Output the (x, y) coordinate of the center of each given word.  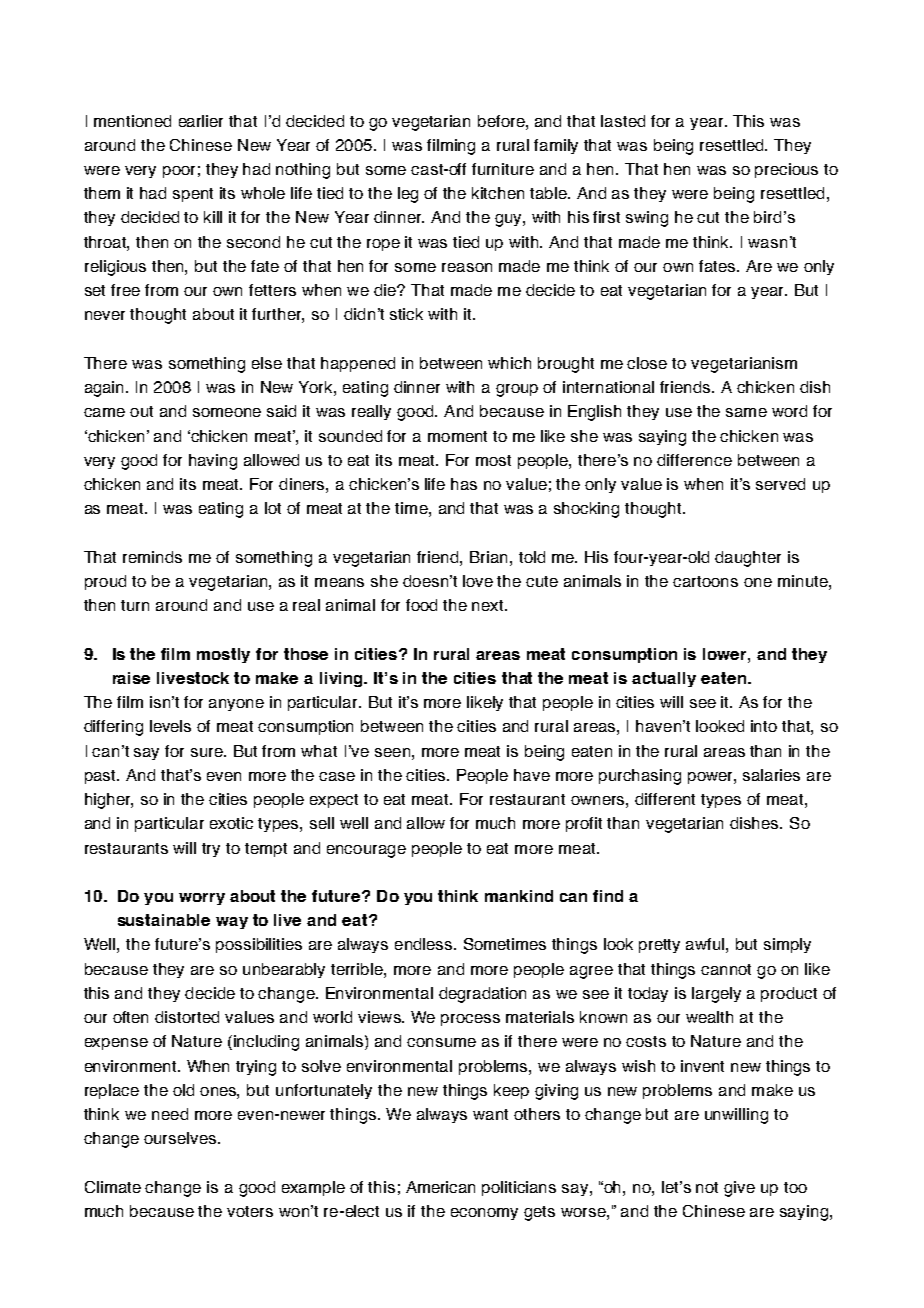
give (739, 1189)
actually (664, 679)
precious (786, 170)
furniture (503, 169)
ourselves (181, 1138)
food (421, 605)
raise (131, 678)
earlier (201, 121)
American (440, 1187)
